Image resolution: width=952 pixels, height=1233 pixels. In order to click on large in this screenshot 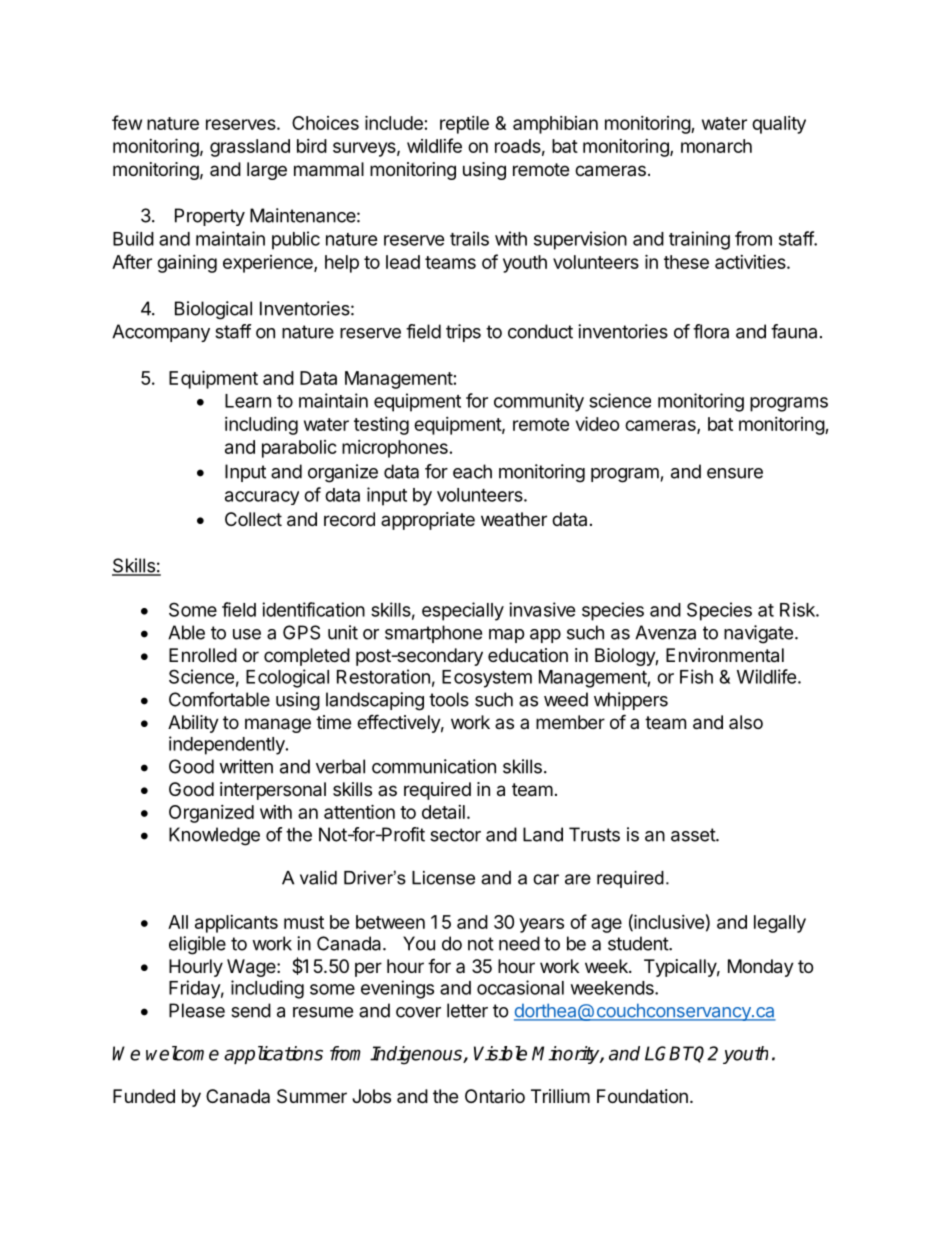, I will do `click(267, 171)`.
